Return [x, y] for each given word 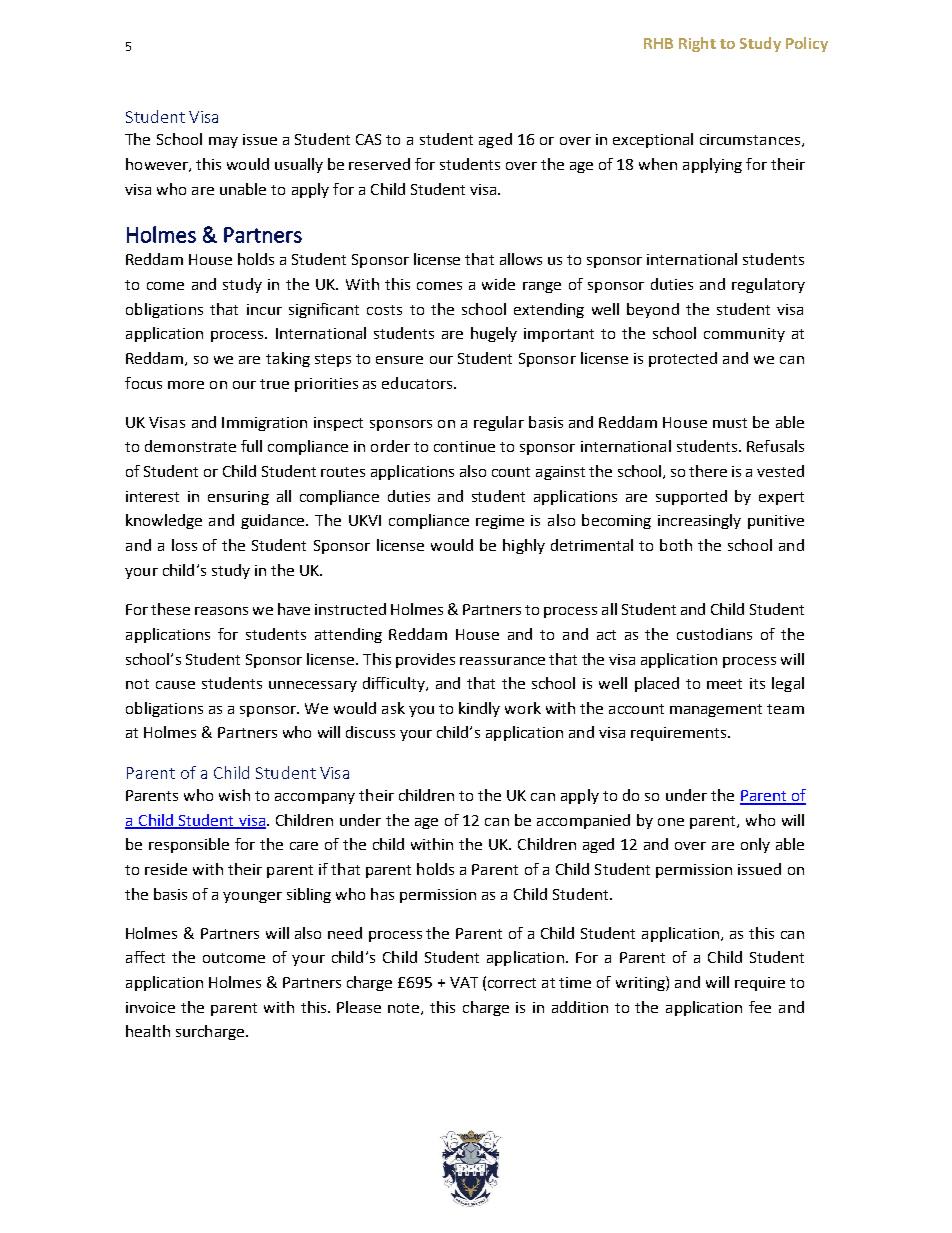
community [744, 335]
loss [184, 545]
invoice [150, 1007]
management [716, 710]
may [223, 142]
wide [498, 284]
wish [234, 795]
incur [264, 309]
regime [500, 522]
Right [697, 44]
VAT [464, 982]
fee [760, 1007]
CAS [368, 139]
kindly [479, 709]
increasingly [699, 521]
